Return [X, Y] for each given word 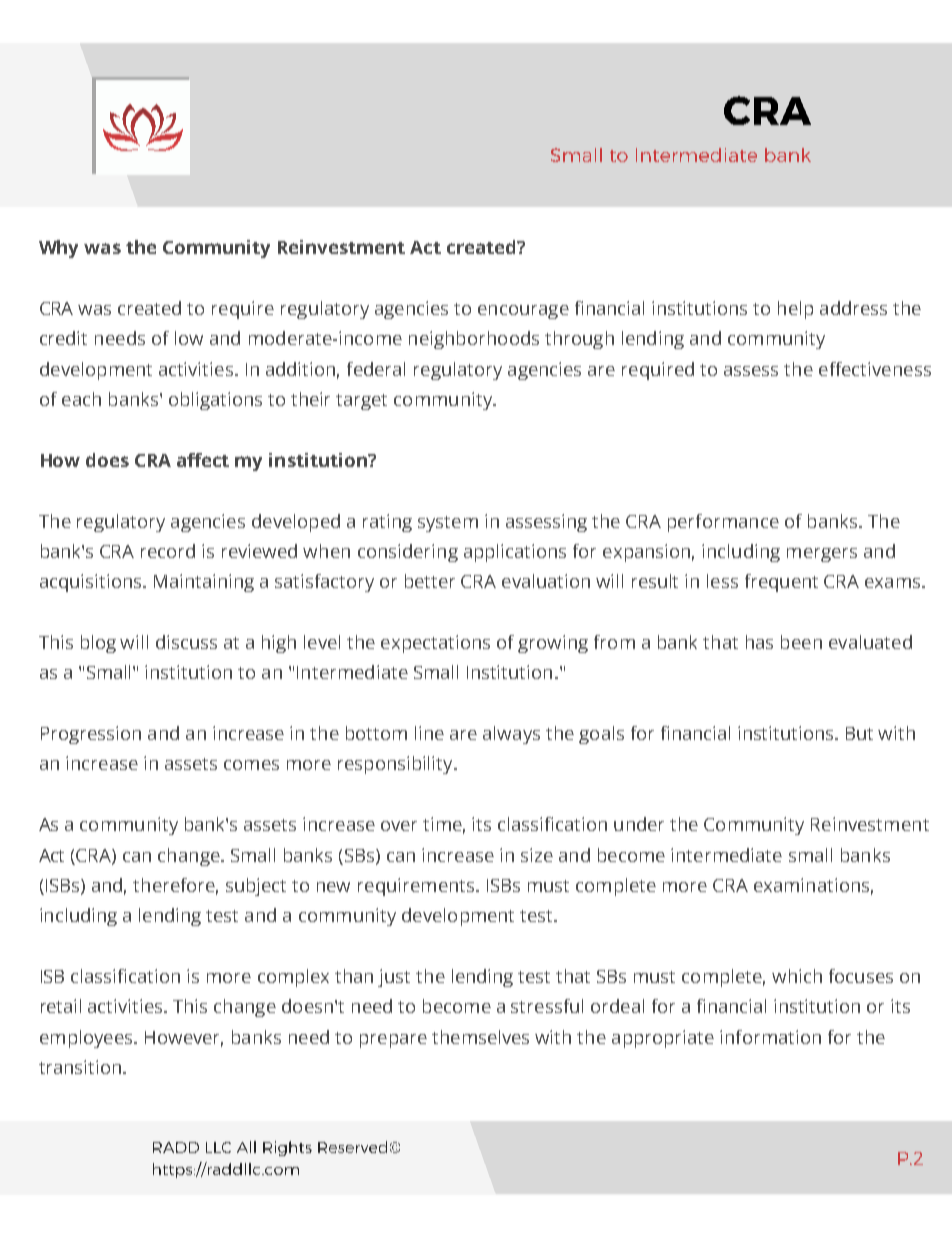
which [797, 976]
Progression [91, 735]
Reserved [352, 1147]
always [511, 735]
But [859, 733]
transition [80, 1067]
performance [723, 523]
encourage [523, 312]
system [448, 524]
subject [256, 887]
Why [58, 249]
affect [203, 460]
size [537, 855]
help [795, 310]
